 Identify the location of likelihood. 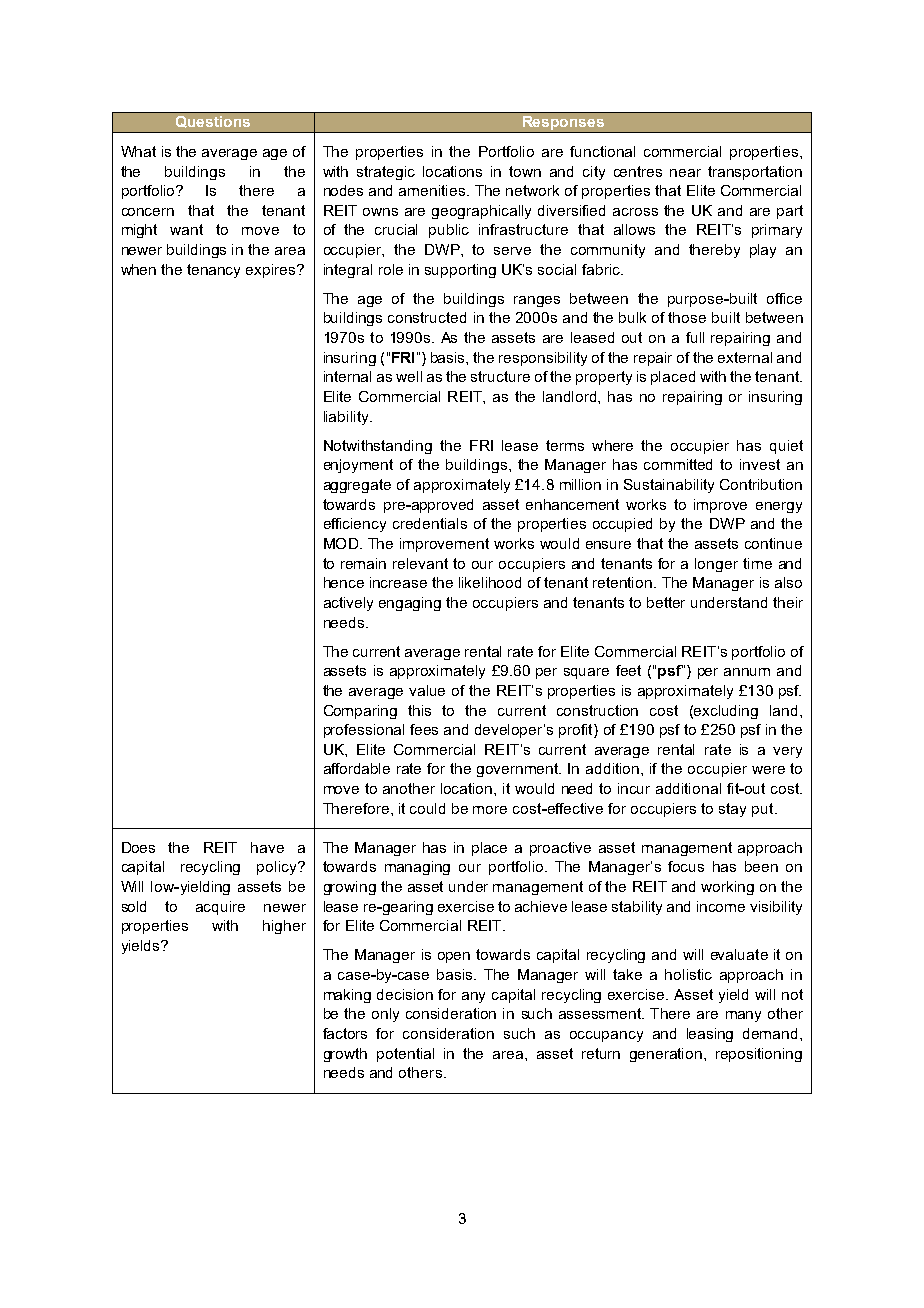
(490, 582).
